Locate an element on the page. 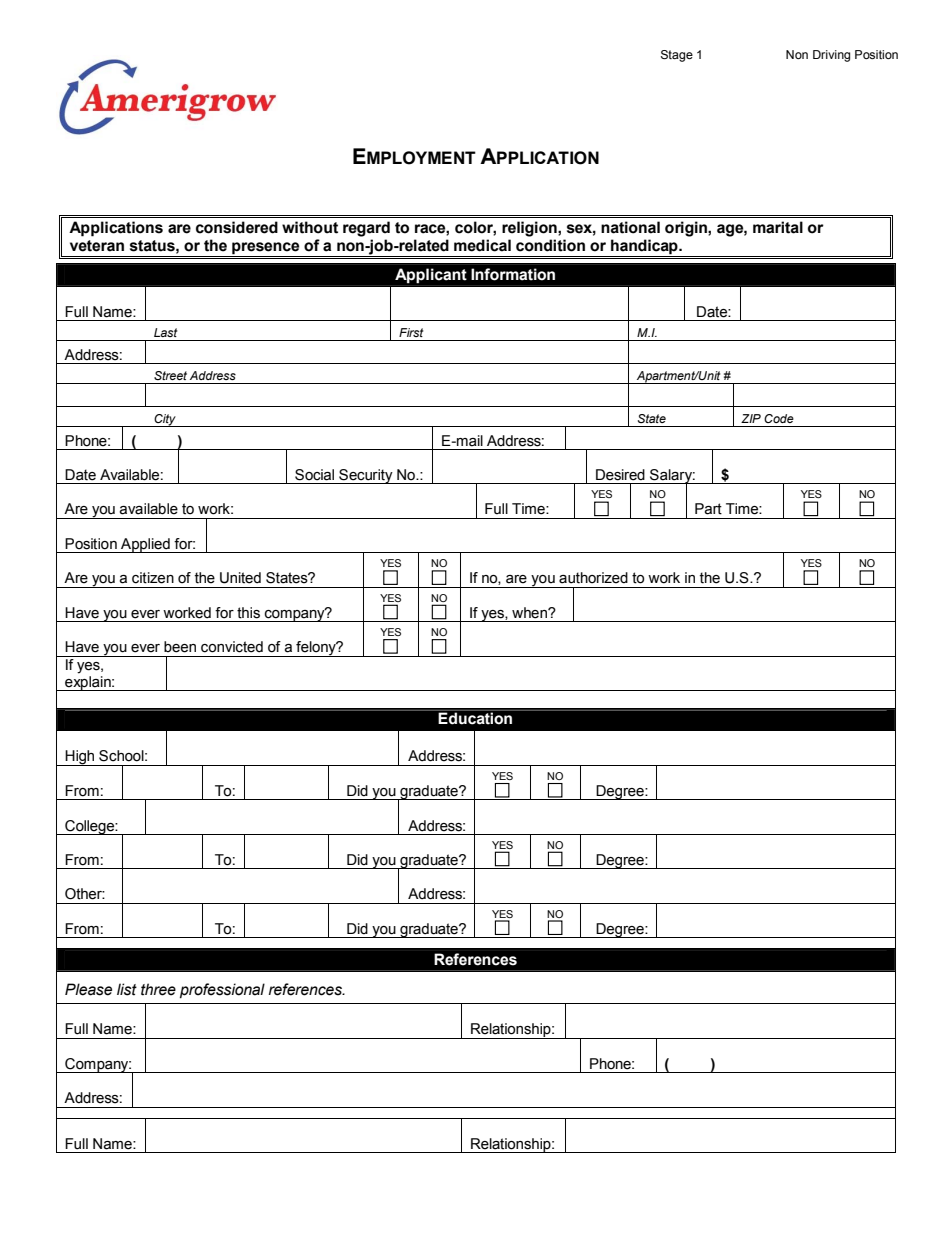 The height and width of the document is (1233, 952). Applicant is located at coordinates (431, 275).
